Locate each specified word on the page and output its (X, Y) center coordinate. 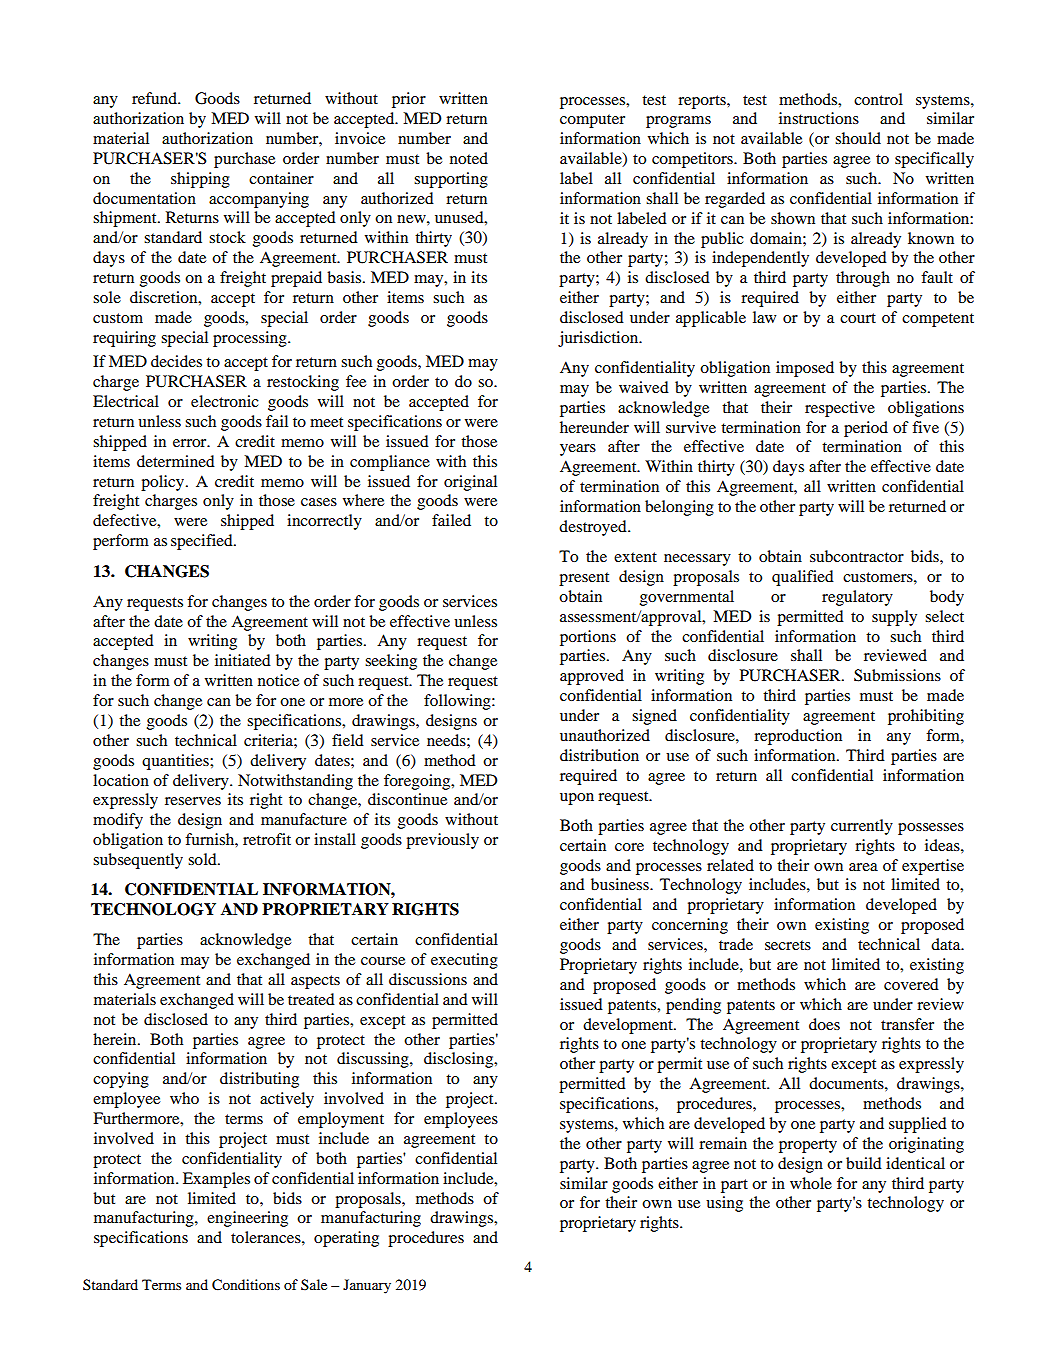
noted (469, 158)
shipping (200, 180)
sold (203, 859)
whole (811, 1183)
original (470, 483)
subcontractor (857, 556)
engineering (247, 1219)
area (863, 867)
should (858, 138)
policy (164, 483)
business (621, 884)
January (367, 1286)
